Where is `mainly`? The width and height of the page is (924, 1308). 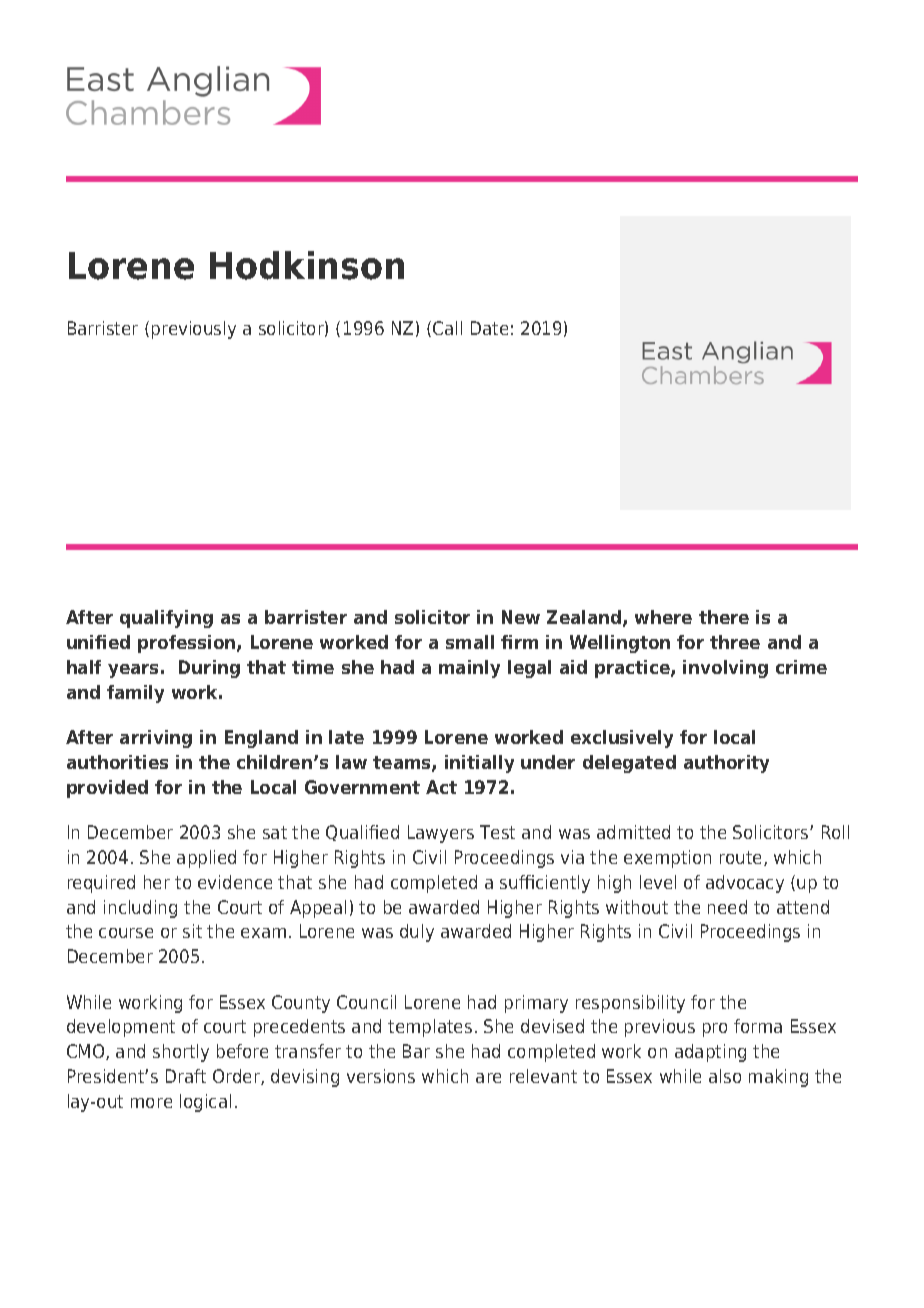
mainly is located at coordinates (469, 669).
